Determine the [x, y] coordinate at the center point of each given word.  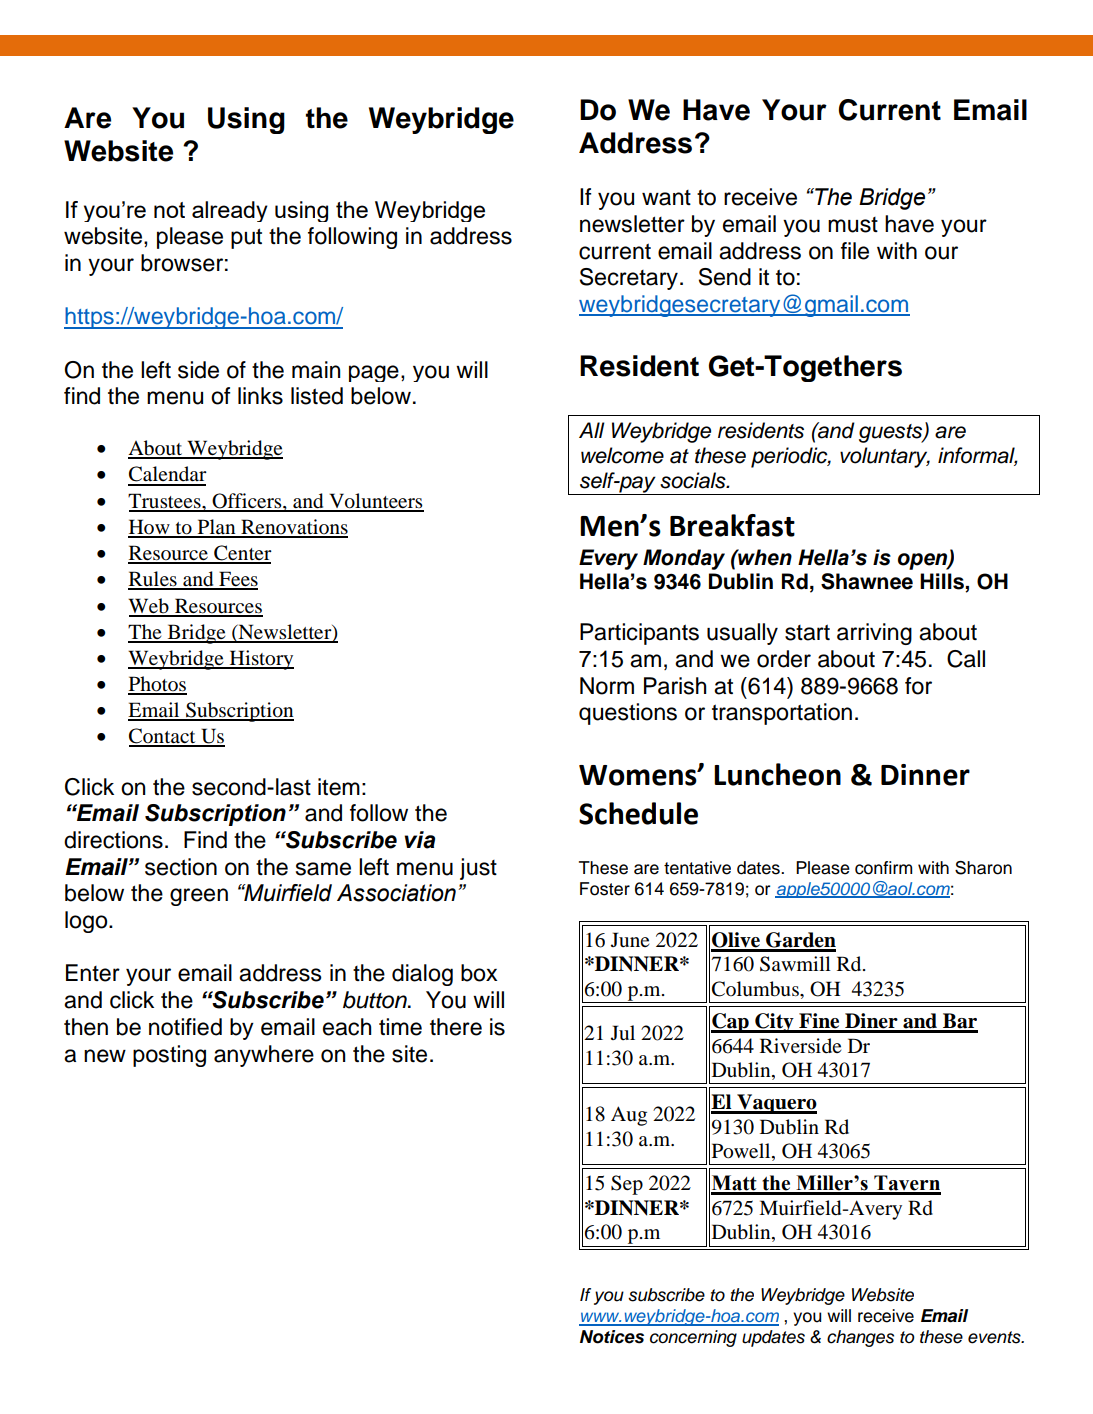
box [479, 973]
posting [169, 1056]
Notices [612, 1337]
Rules [153, 580]
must [853, 225]
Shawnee [867, 581]
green [199, 897]
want [666, 198]
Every [608, 559]
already [230, 211]
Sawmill [795, 964]
